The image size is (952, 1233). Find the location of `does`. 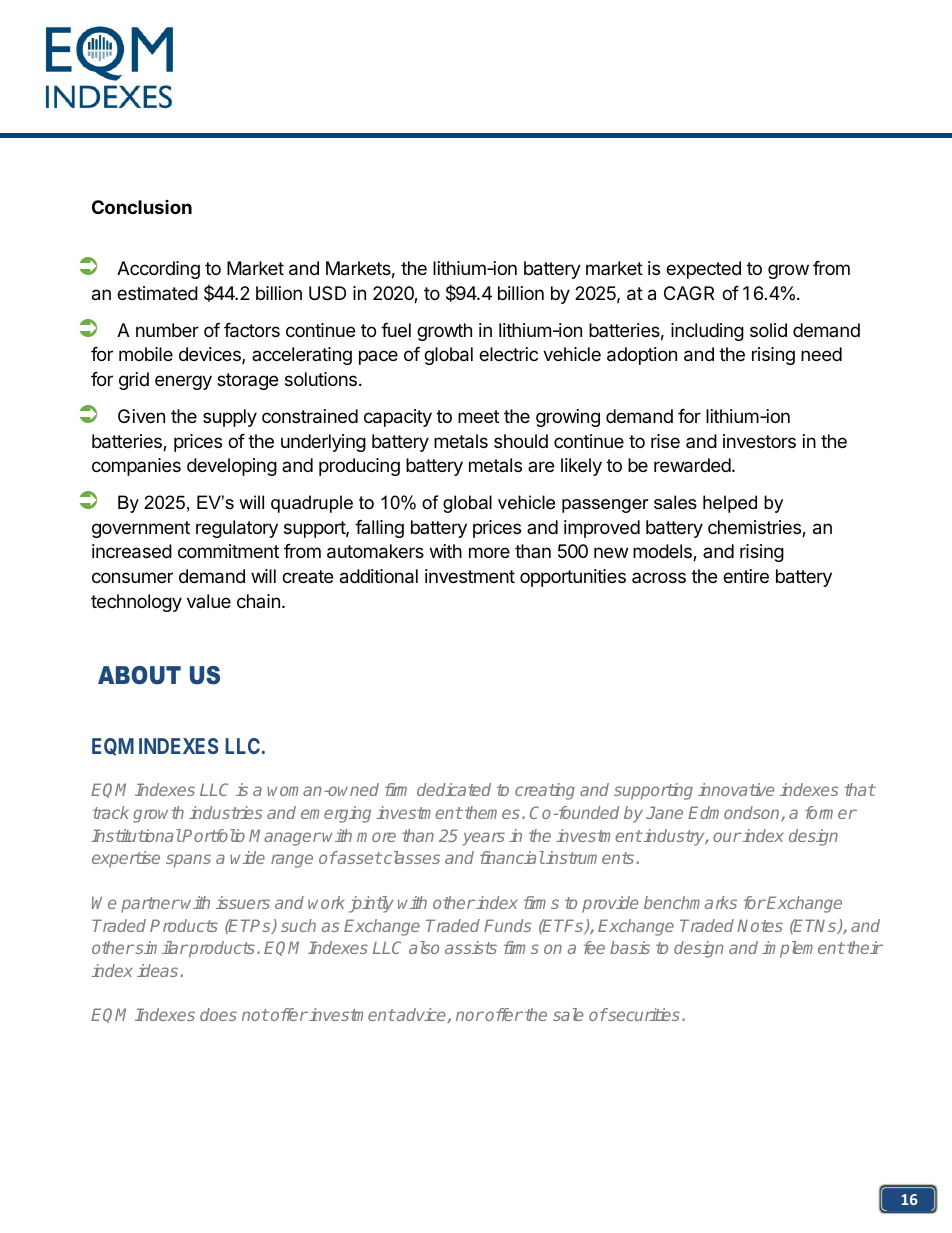

does is located at coordinates (218, 1014).
